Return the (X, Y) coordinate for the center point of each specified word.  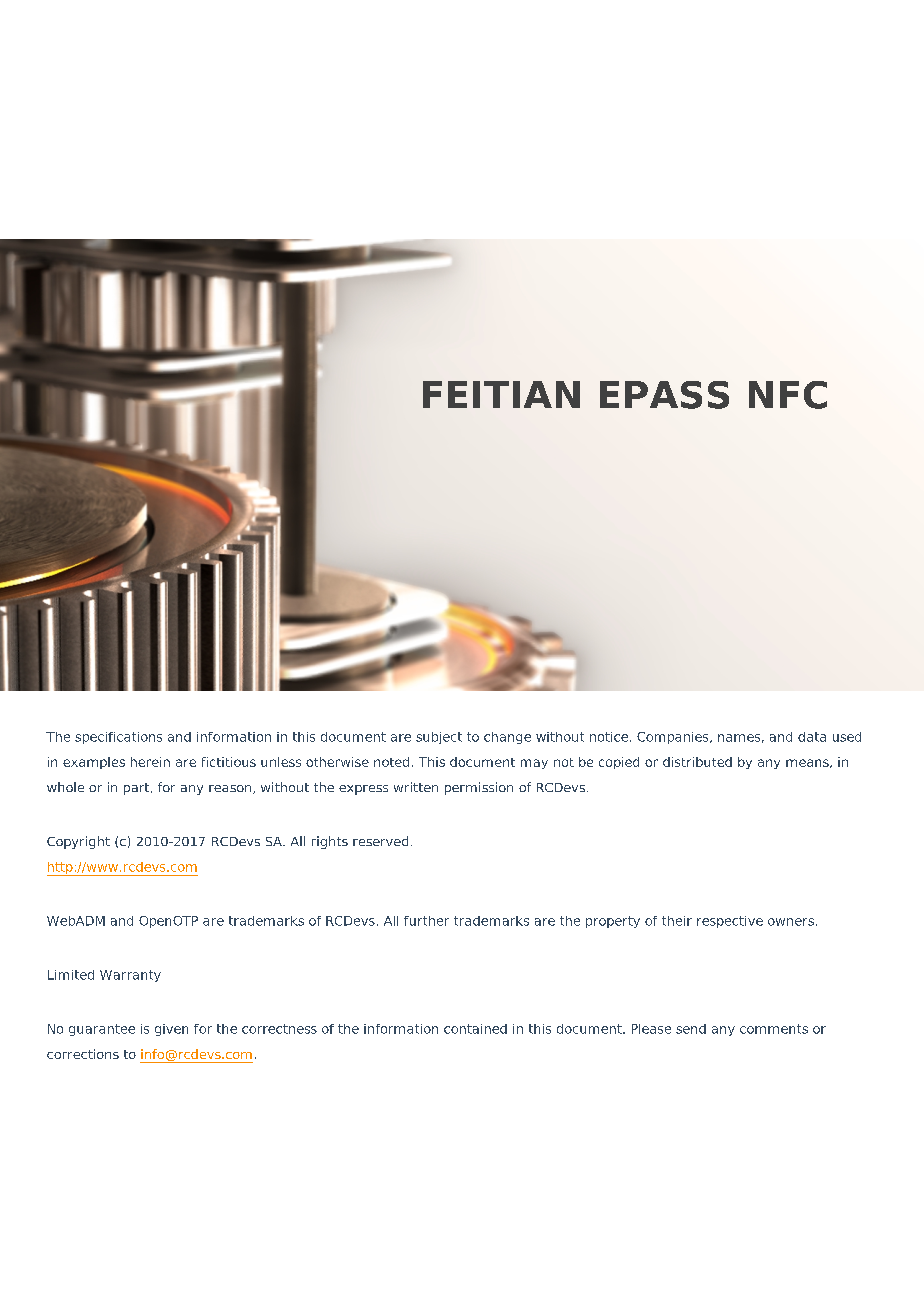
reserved (380, 841)
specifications (118, 738)
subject (439, 738)
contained (475, 1029)
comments (774, 1029)
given (171, 1030)
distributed (697, 762)
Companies (674, 738)
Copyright (78, 842)
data (812, 737)
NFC (788, 395)
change (507, 738)
